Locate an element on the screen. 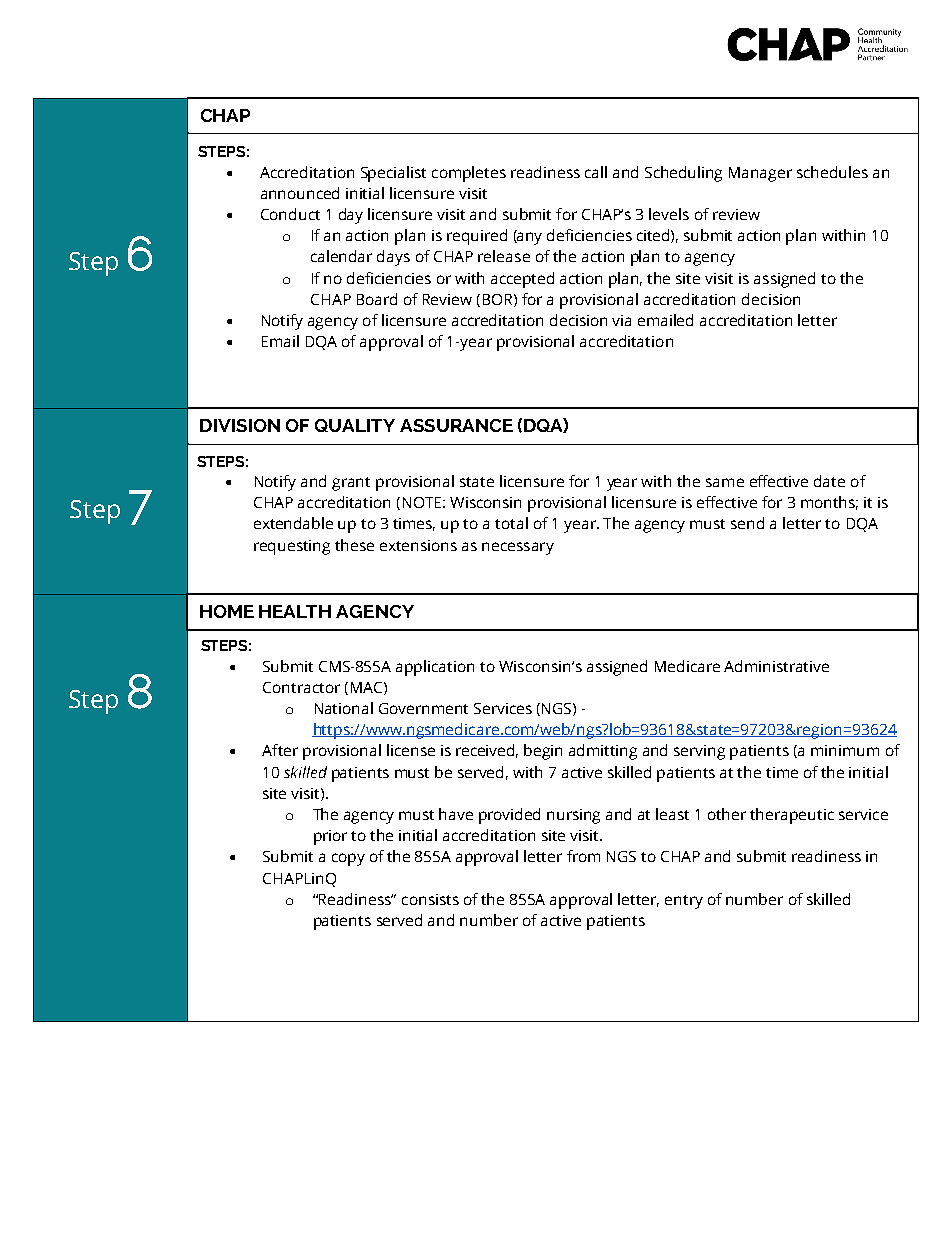  call is located at coordinates (596, 172).
